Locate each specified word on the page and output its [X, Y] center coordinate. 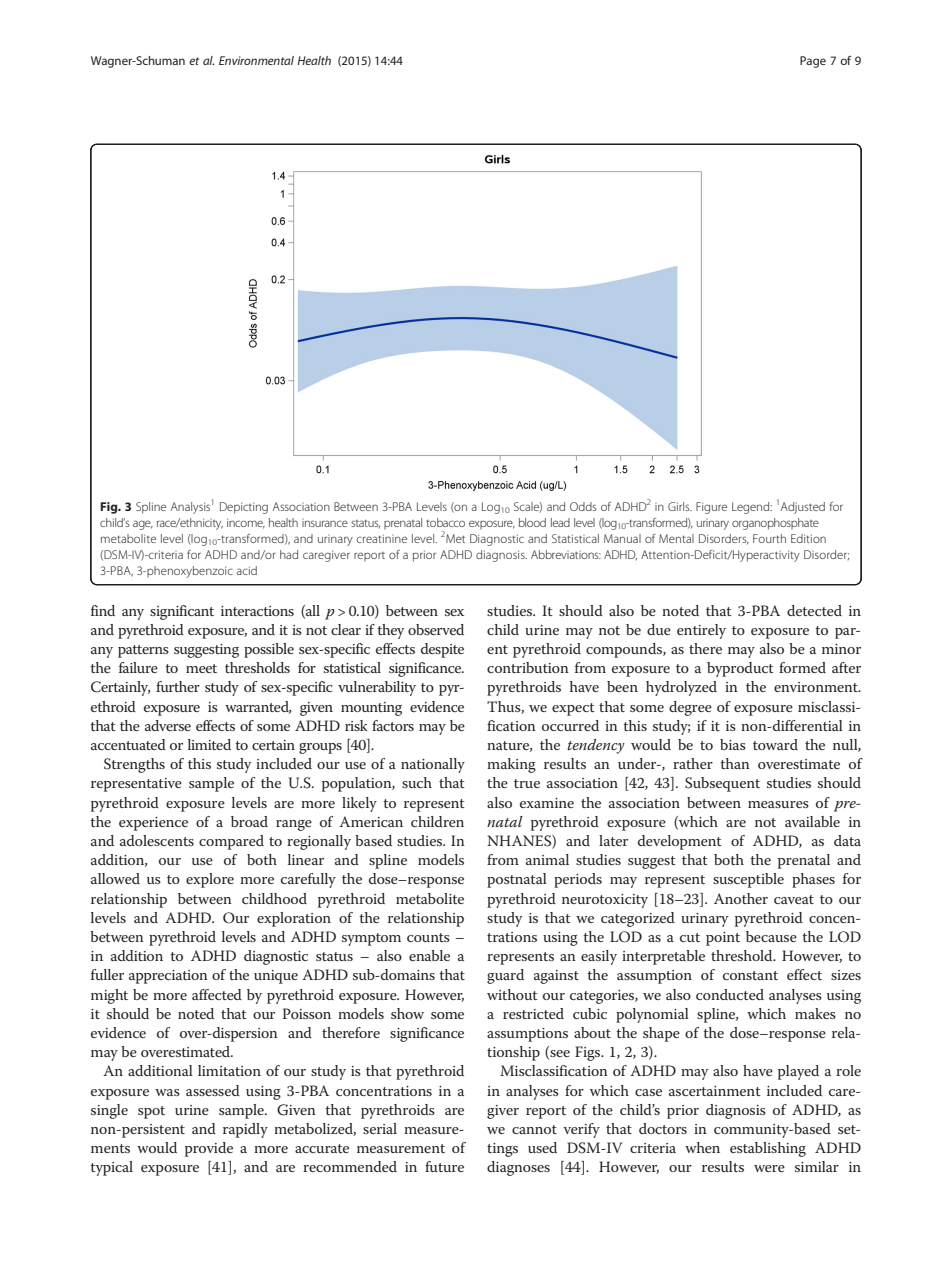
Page [813, 62]
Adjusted [803, 508]
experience [153, 824]
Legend [752, 508]
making [511, 765]
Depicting [244, 508]
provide [209, 1149]
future [444, 1166]
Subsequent [722, 784]
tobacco [445, 522]
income [246, 523]
